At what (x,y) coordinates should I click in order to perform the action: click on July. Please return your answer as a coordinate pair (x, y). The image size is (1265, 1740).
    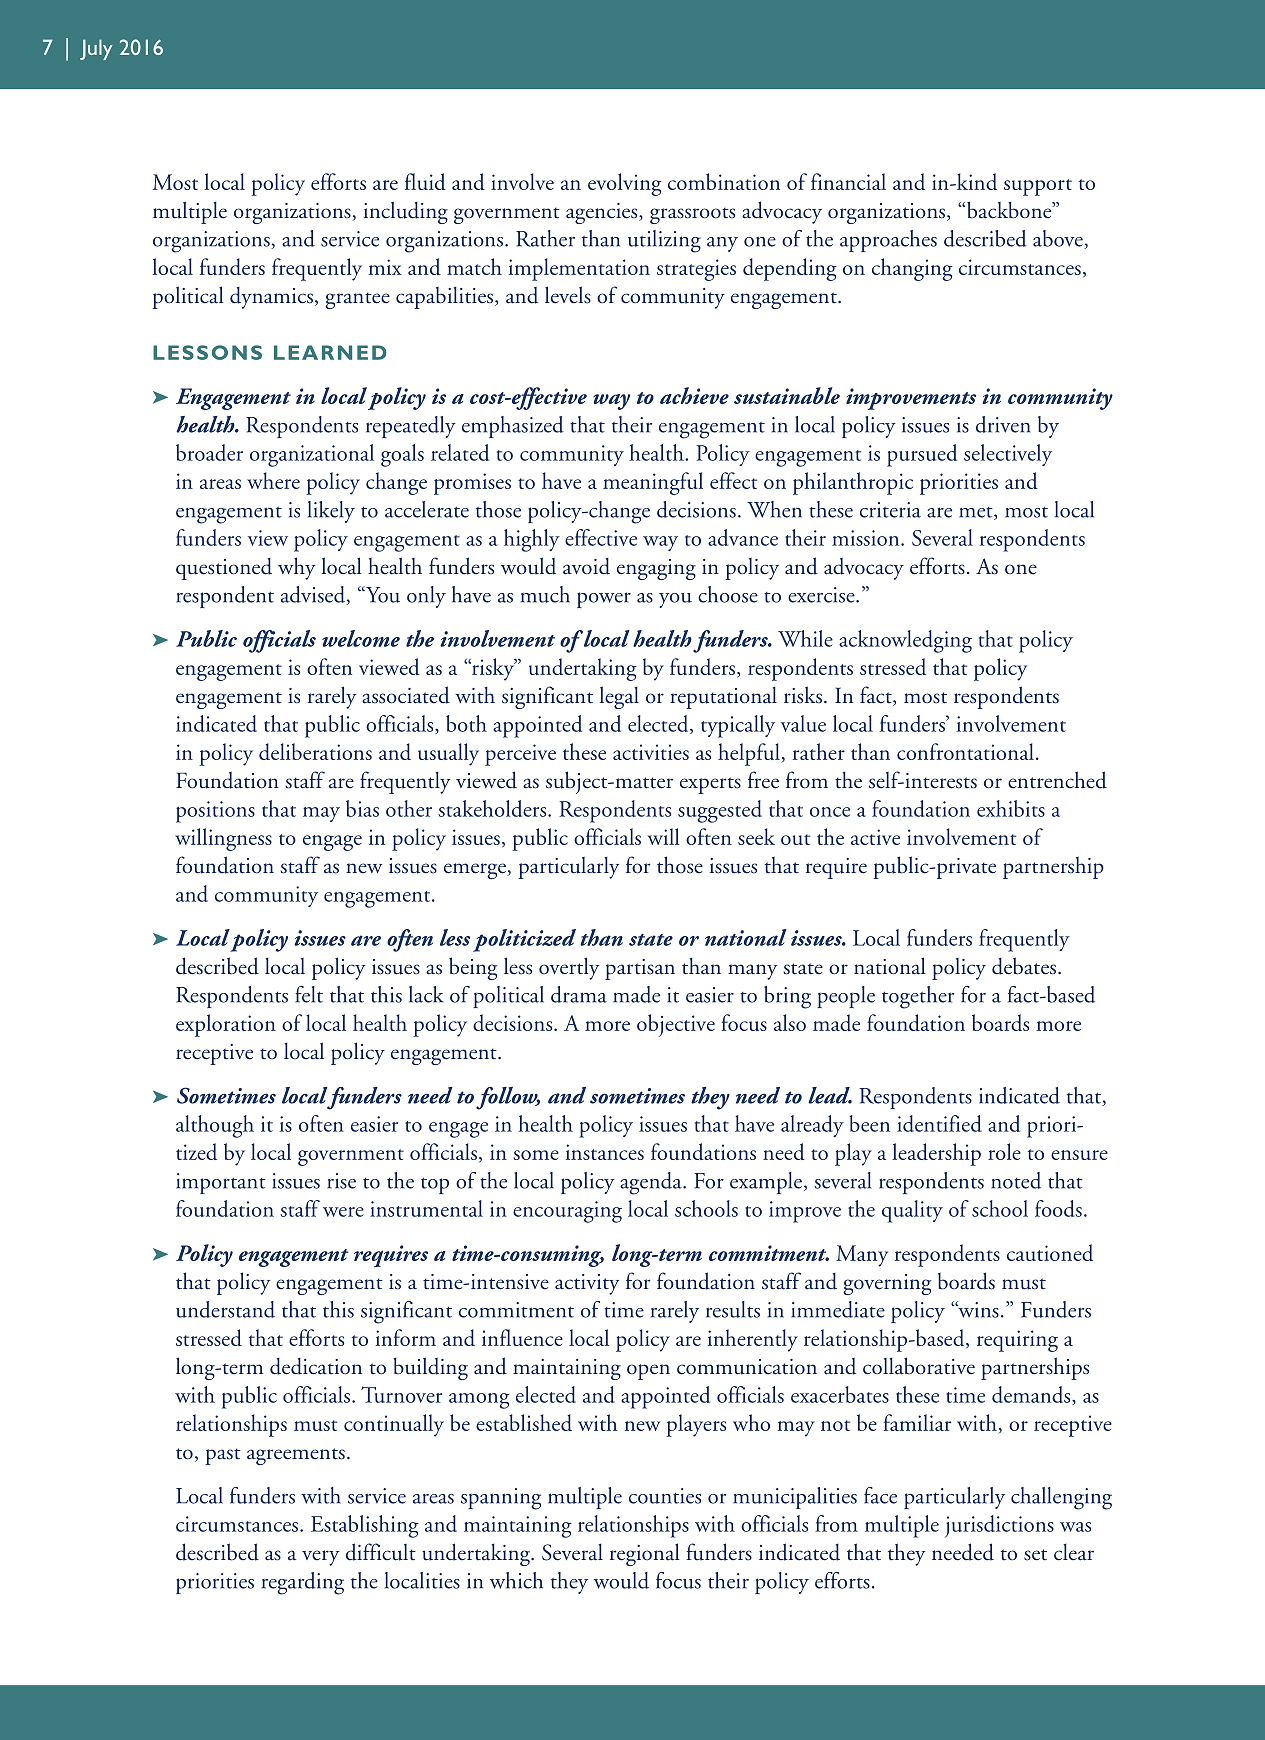
    Looking at the image, I should click on (96, 49).
